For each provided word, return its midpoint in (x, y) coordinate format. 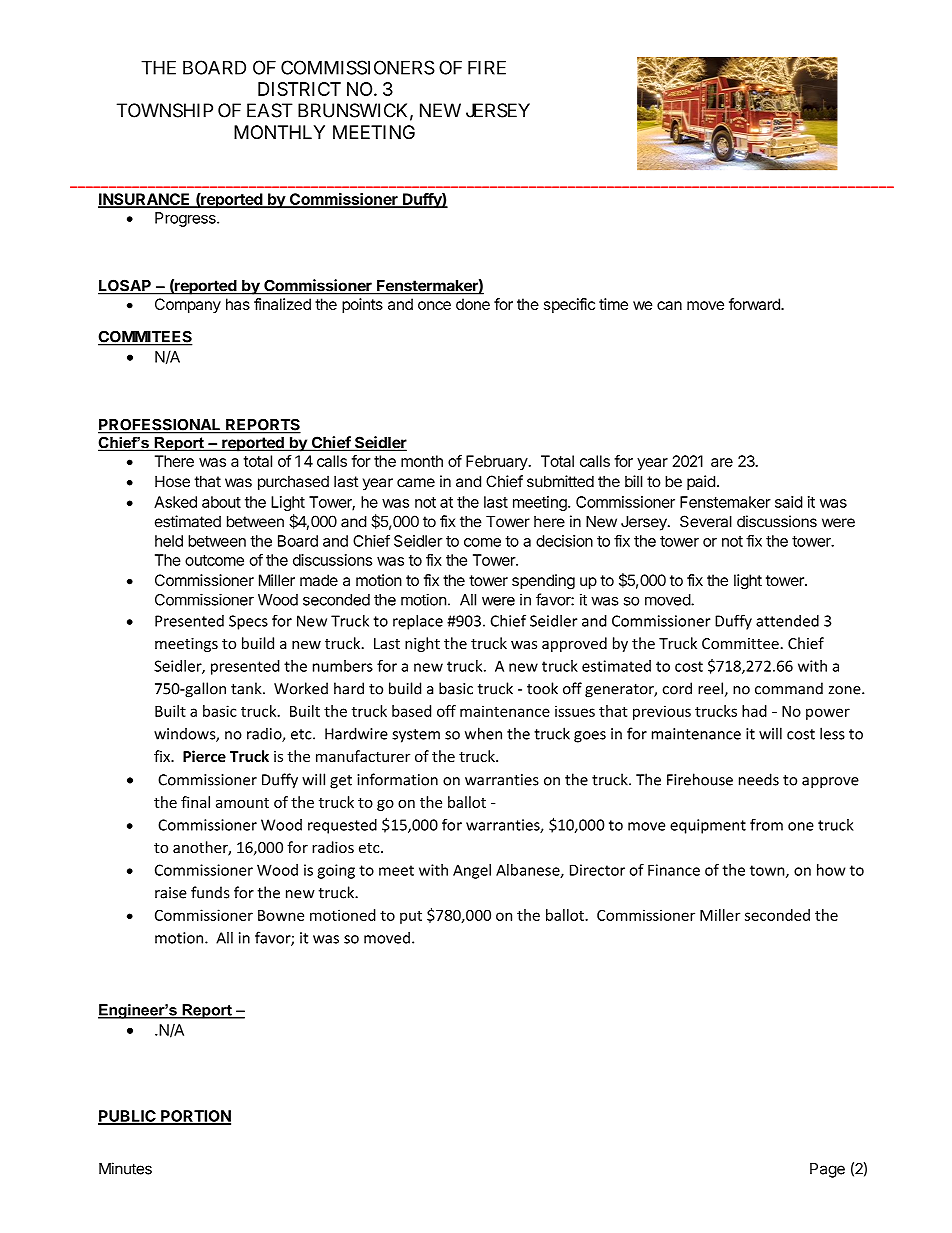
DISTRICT (299, 89)
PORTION (195, 1117)
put (411, 917)
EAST (270, 110)
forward (755, 304)
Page (827, 1170)
